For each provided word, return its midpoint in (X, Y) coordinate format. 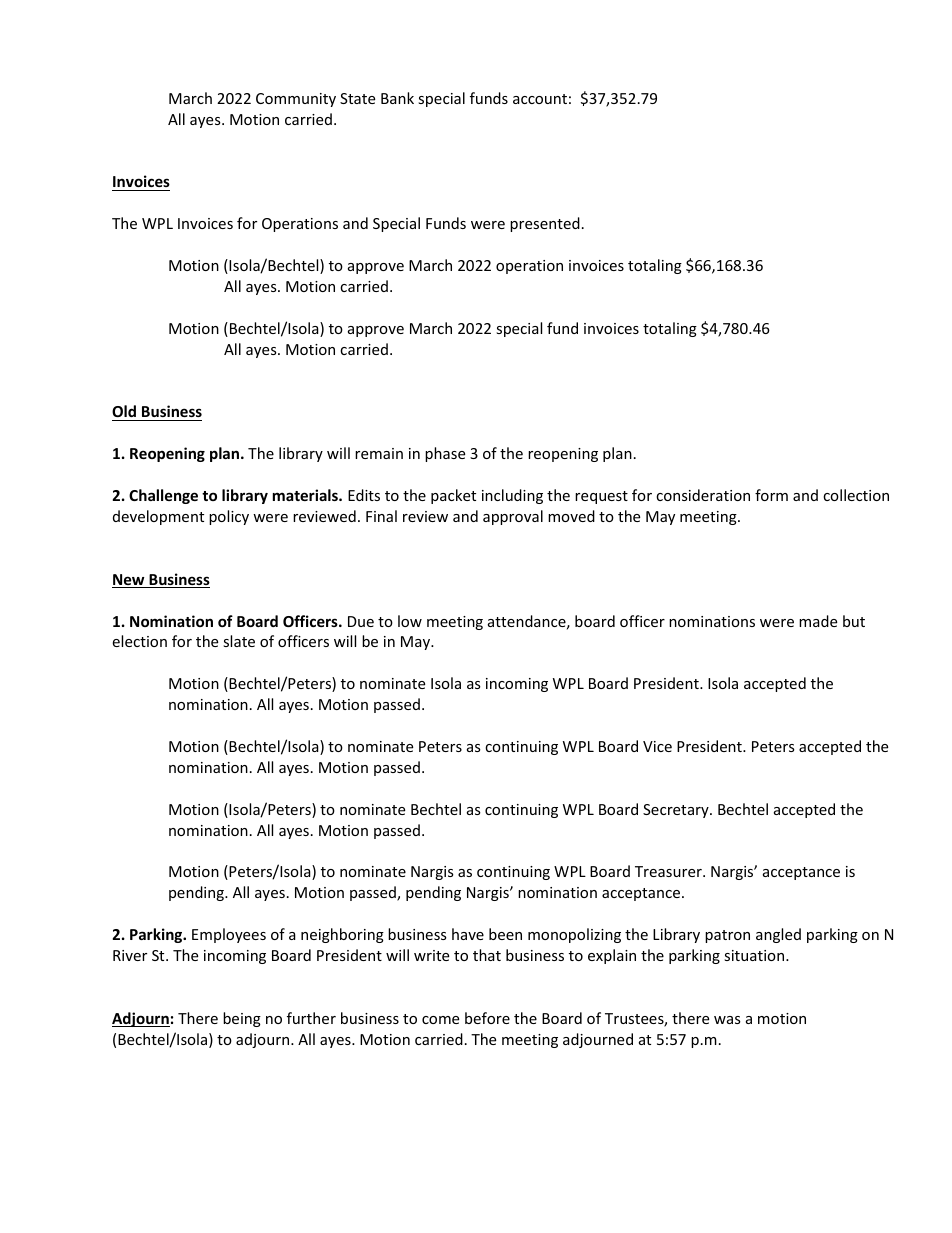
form (771, 495)
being (242, 1019)
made (818, 621)
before (487, 1018)
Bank (397, 98)
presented (545, 224)
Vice (657, 746)
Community (296, 100)
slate (239, 641)
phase (445, 454)
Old (125, 413)
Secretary (677, 811)
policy (229, 517)
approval (513, 517)
